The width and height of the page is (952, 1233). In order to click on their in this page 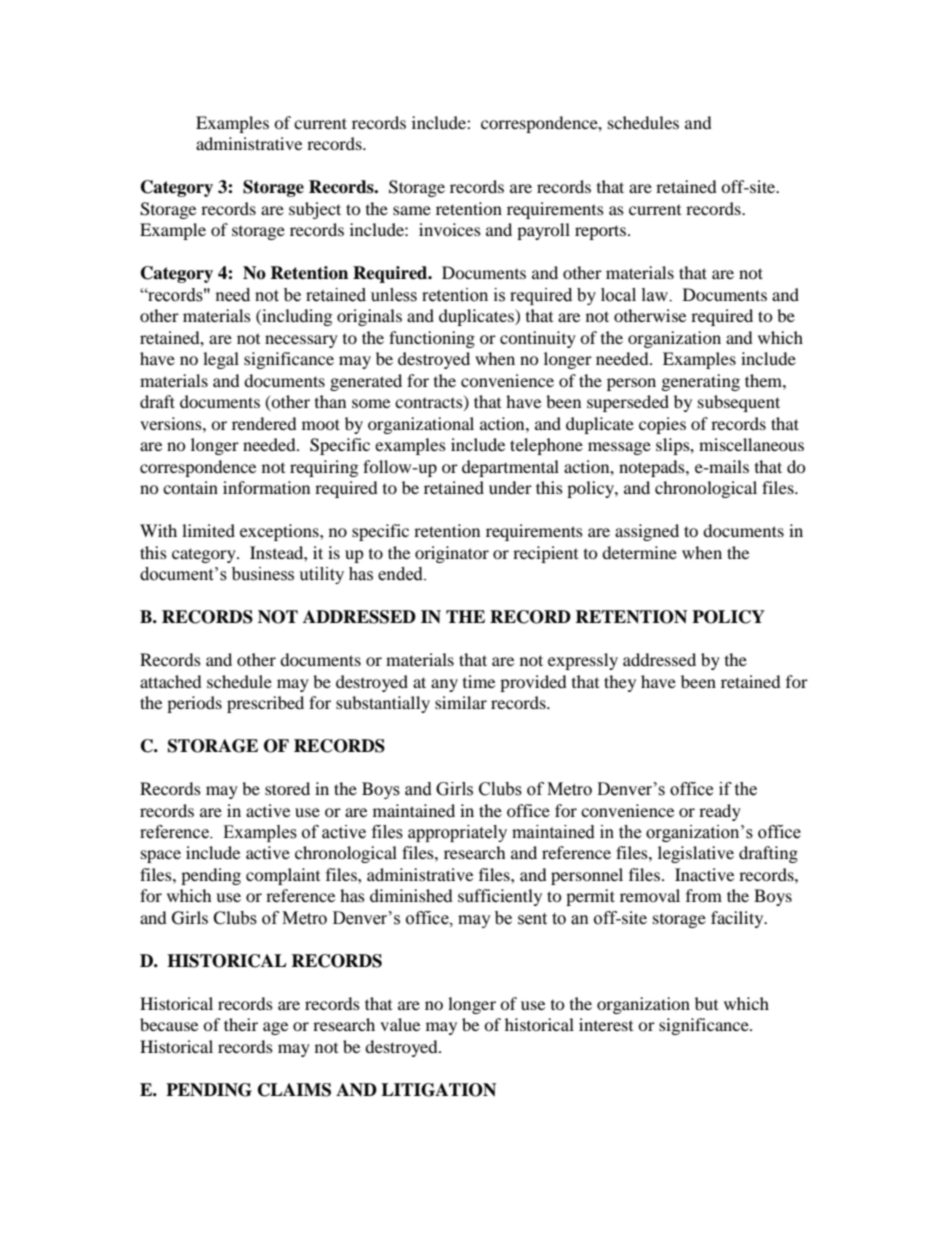, I will do `click(241, 1024)`.
